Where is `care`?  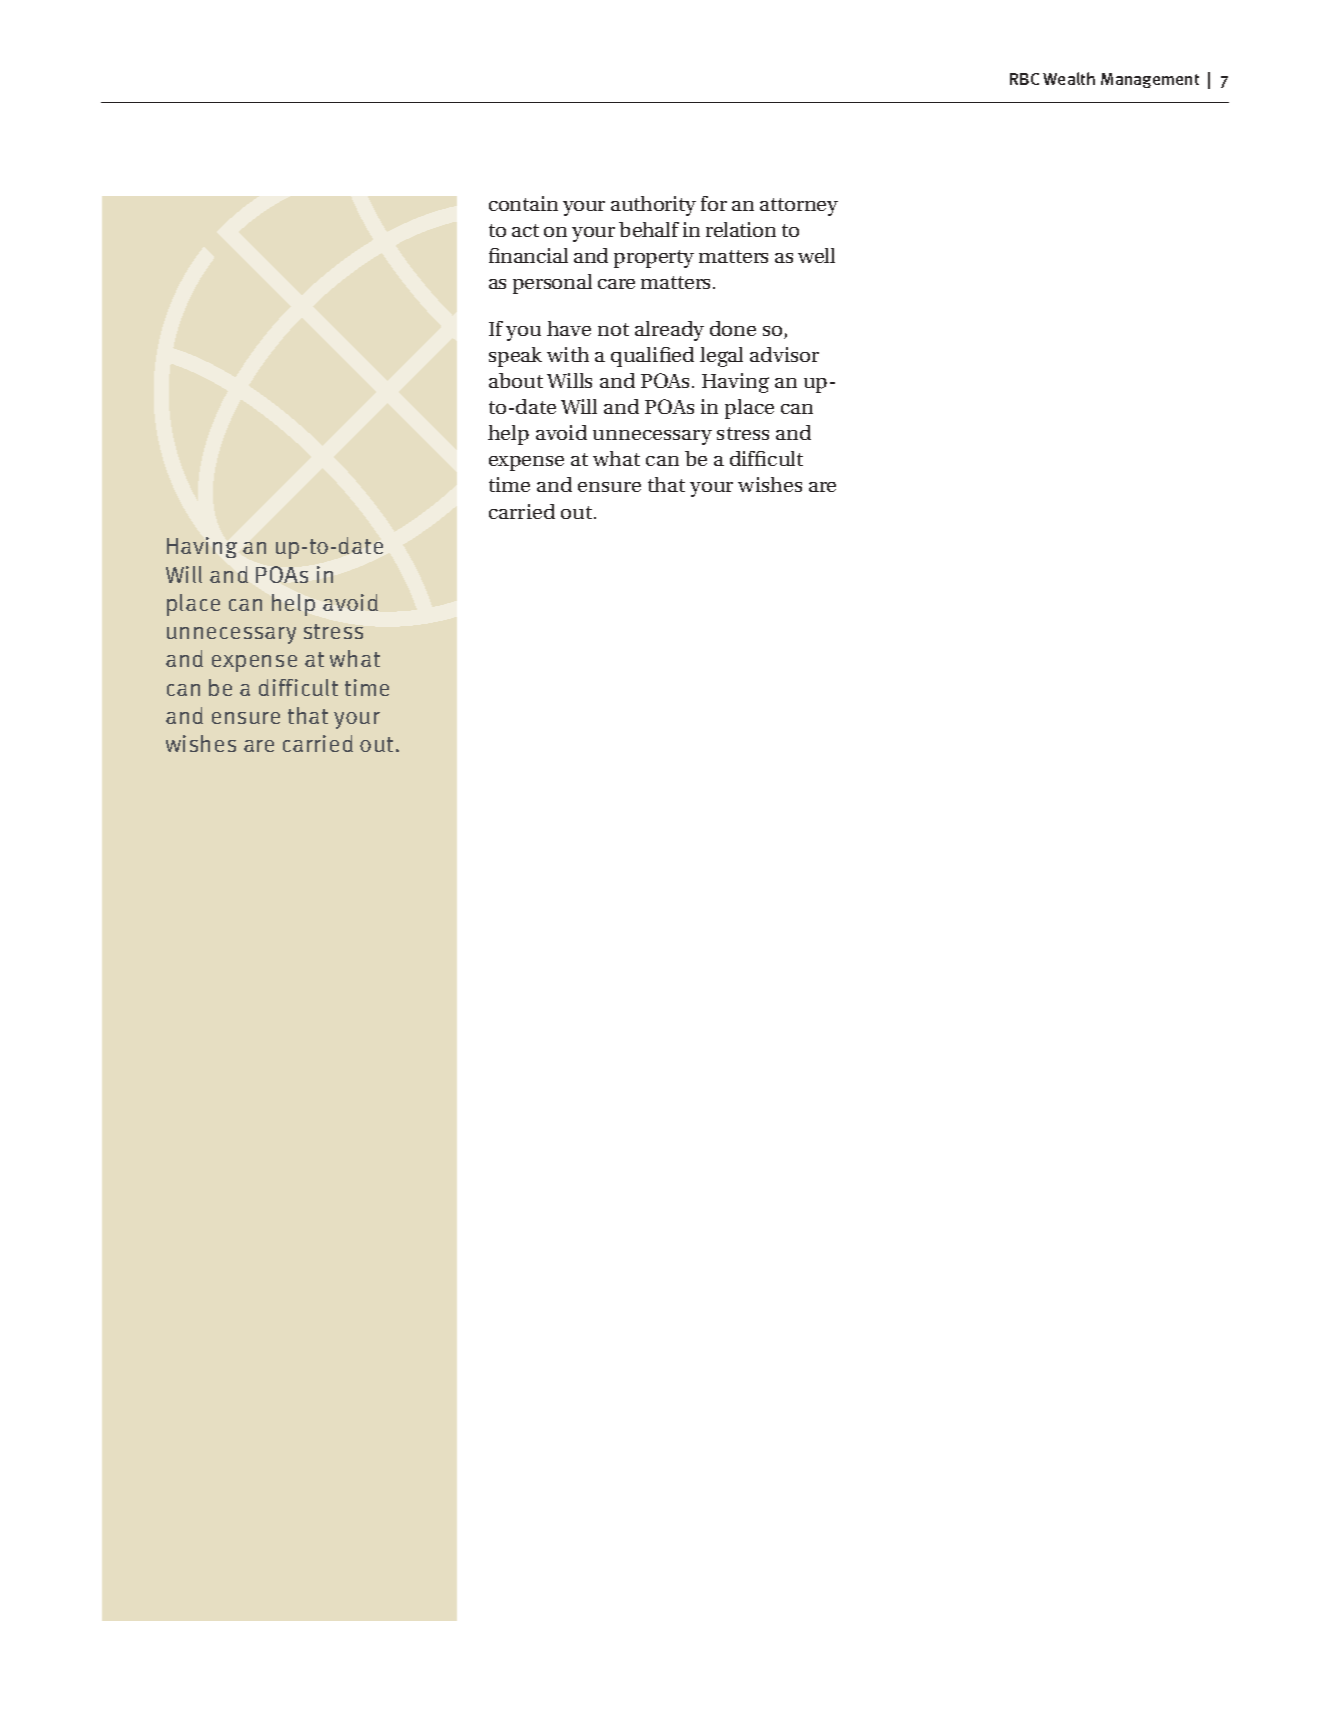 care is located at coordinates (616, 284).
